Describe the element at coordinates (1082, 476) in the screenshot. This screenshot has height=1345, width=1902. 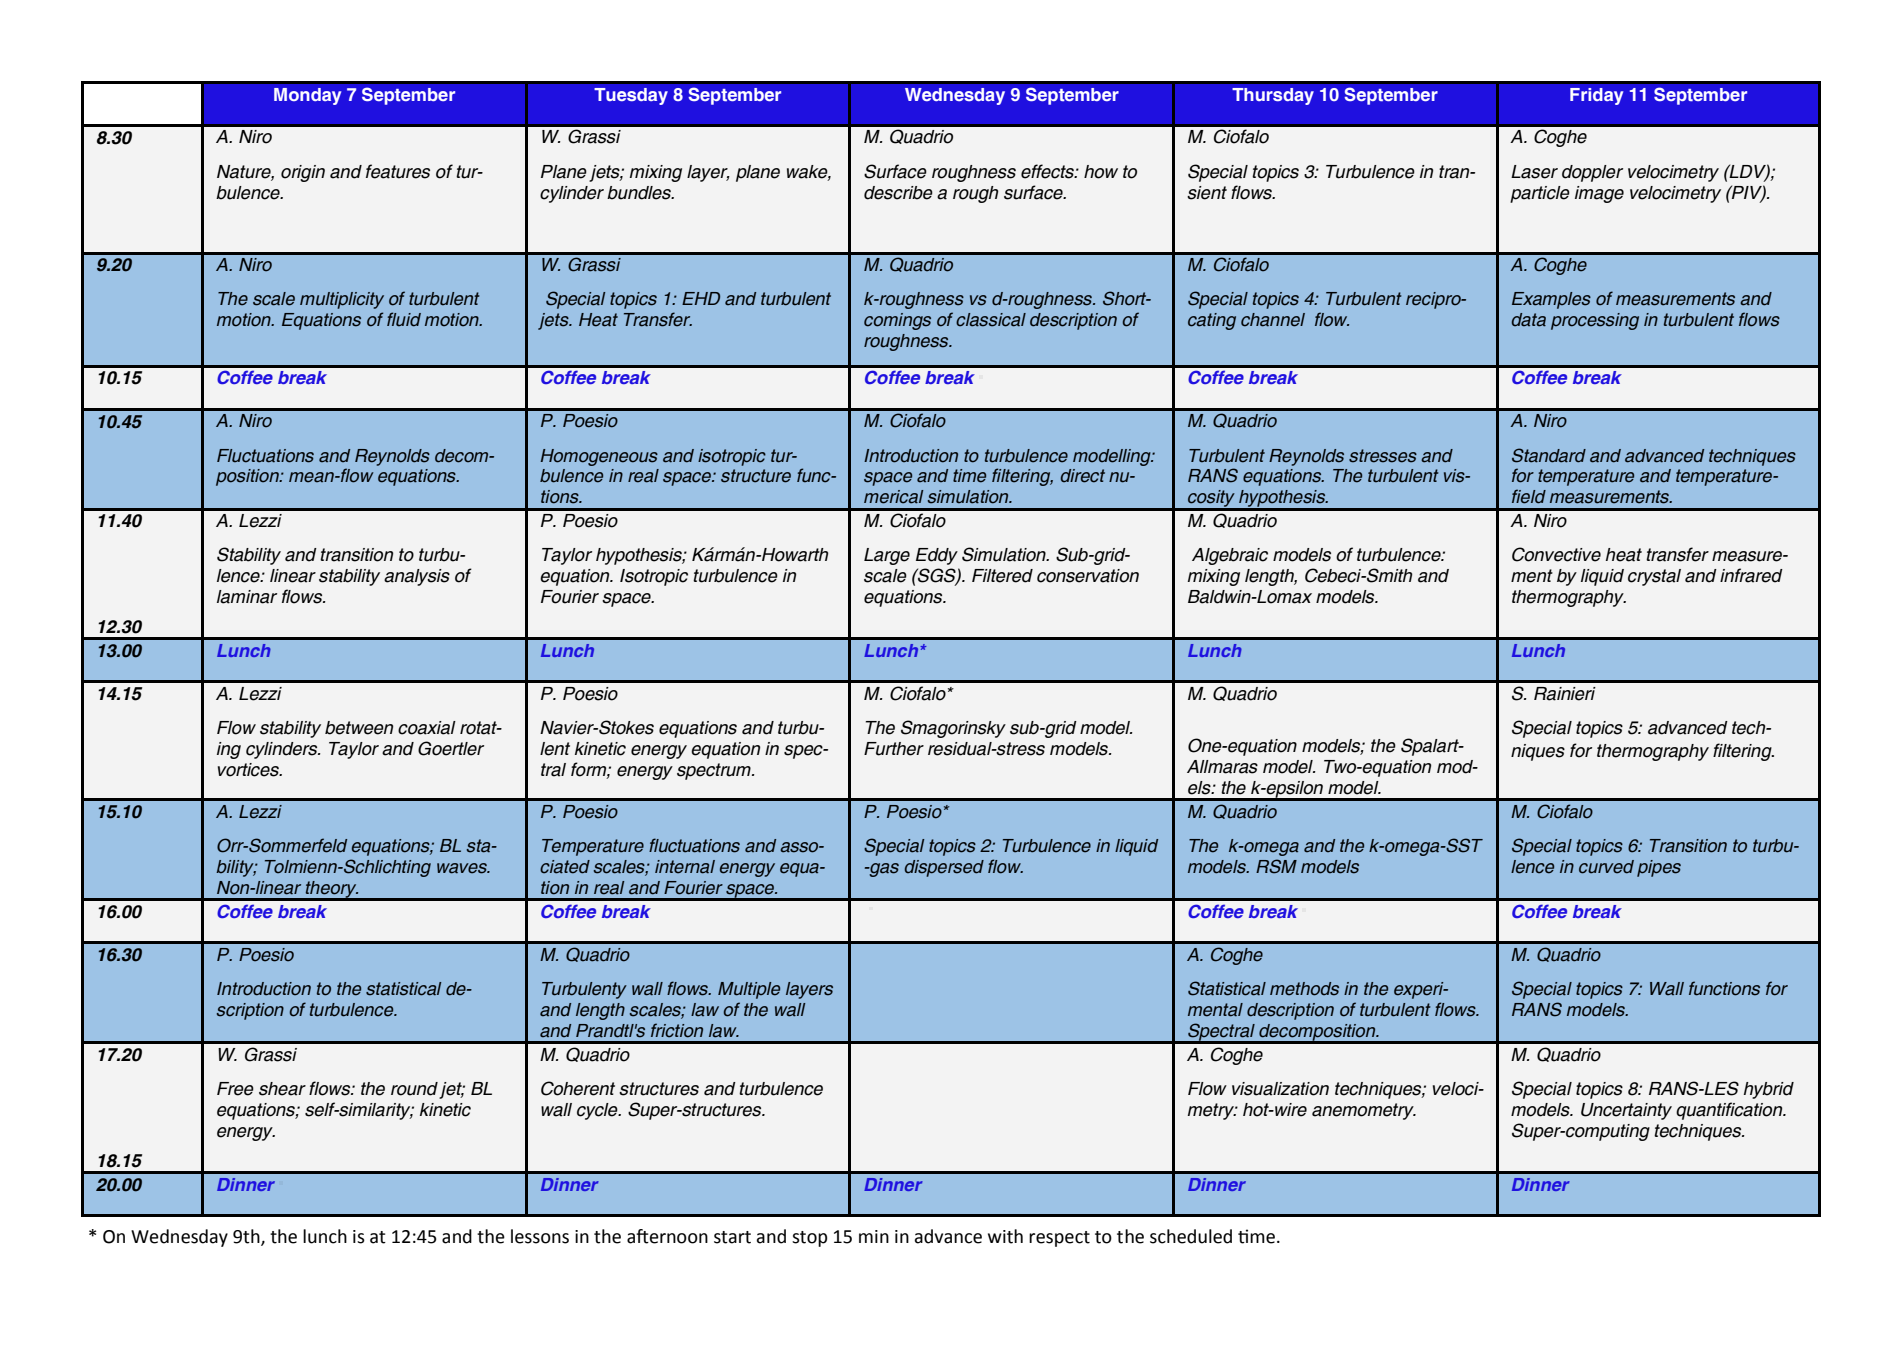
I see `direct` at that location.
